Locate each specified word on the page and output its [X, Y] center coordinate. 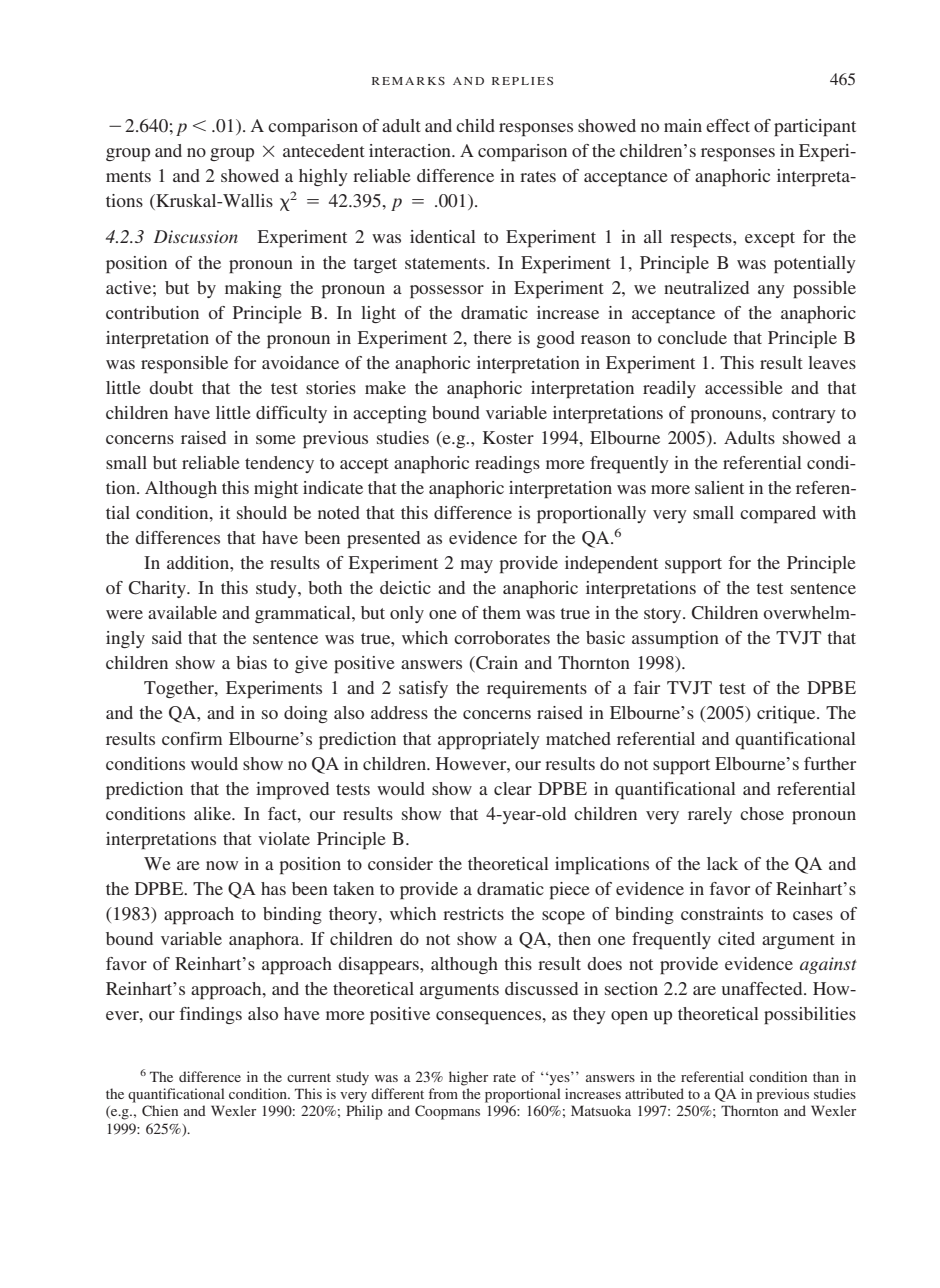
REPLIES [522, 81]
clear [513, 788]
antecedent [324, 150]
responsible [184, 365]
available [182, 612]
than [826, 1076]
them [501, 612]
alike [213, 813]
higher [468, 1078]
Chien [160, 1110]
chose [762, 813]
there [492, 337]
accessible [744, 387]
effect [728, 125]
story [664, 615]
